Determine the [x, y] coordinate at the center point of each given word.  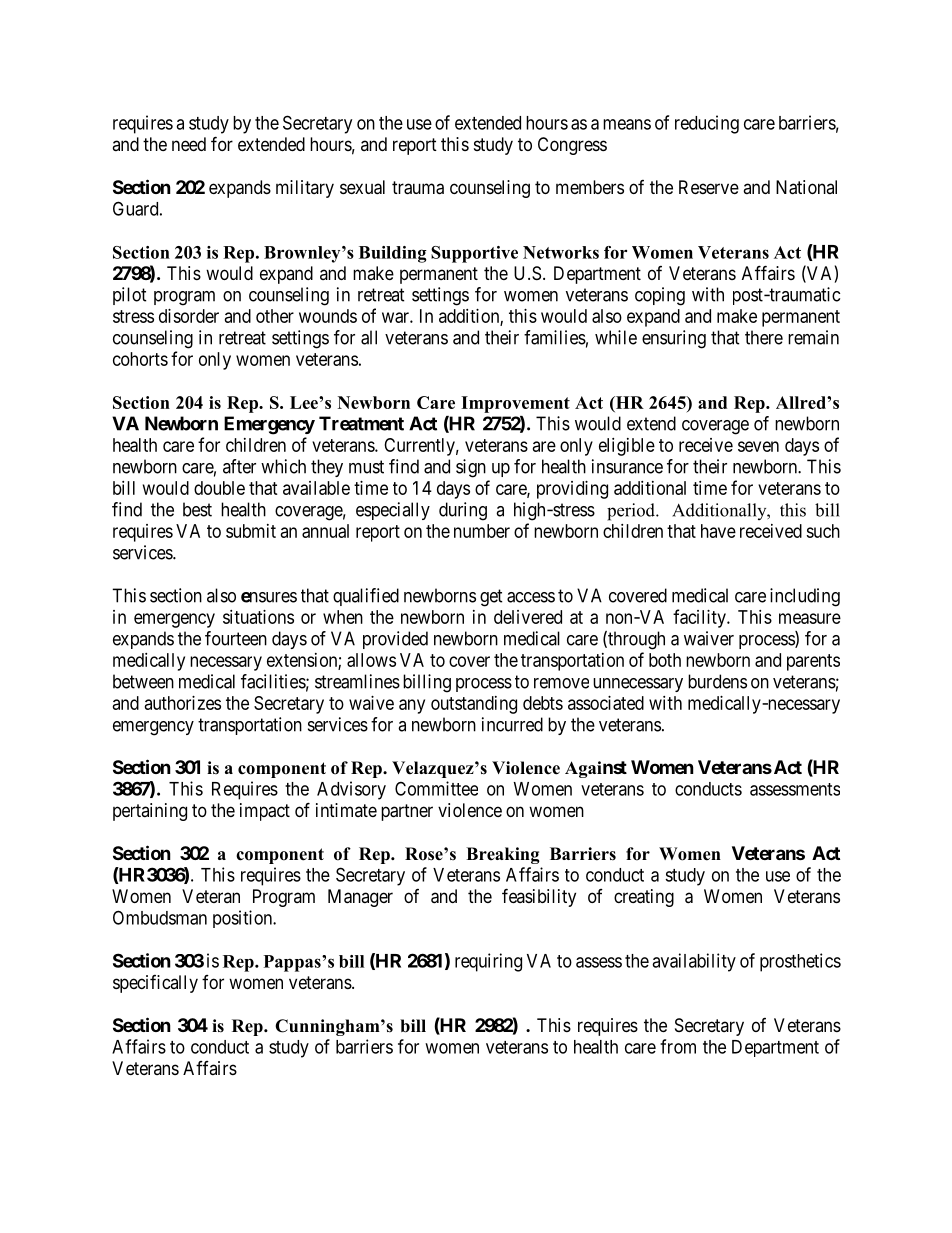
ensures [269, 597]
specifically [155, 984]
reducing [707, 124]
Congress [572, 146]
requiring [488, 962]
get [491, 598]
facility [700, 618]
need [189, 144]
